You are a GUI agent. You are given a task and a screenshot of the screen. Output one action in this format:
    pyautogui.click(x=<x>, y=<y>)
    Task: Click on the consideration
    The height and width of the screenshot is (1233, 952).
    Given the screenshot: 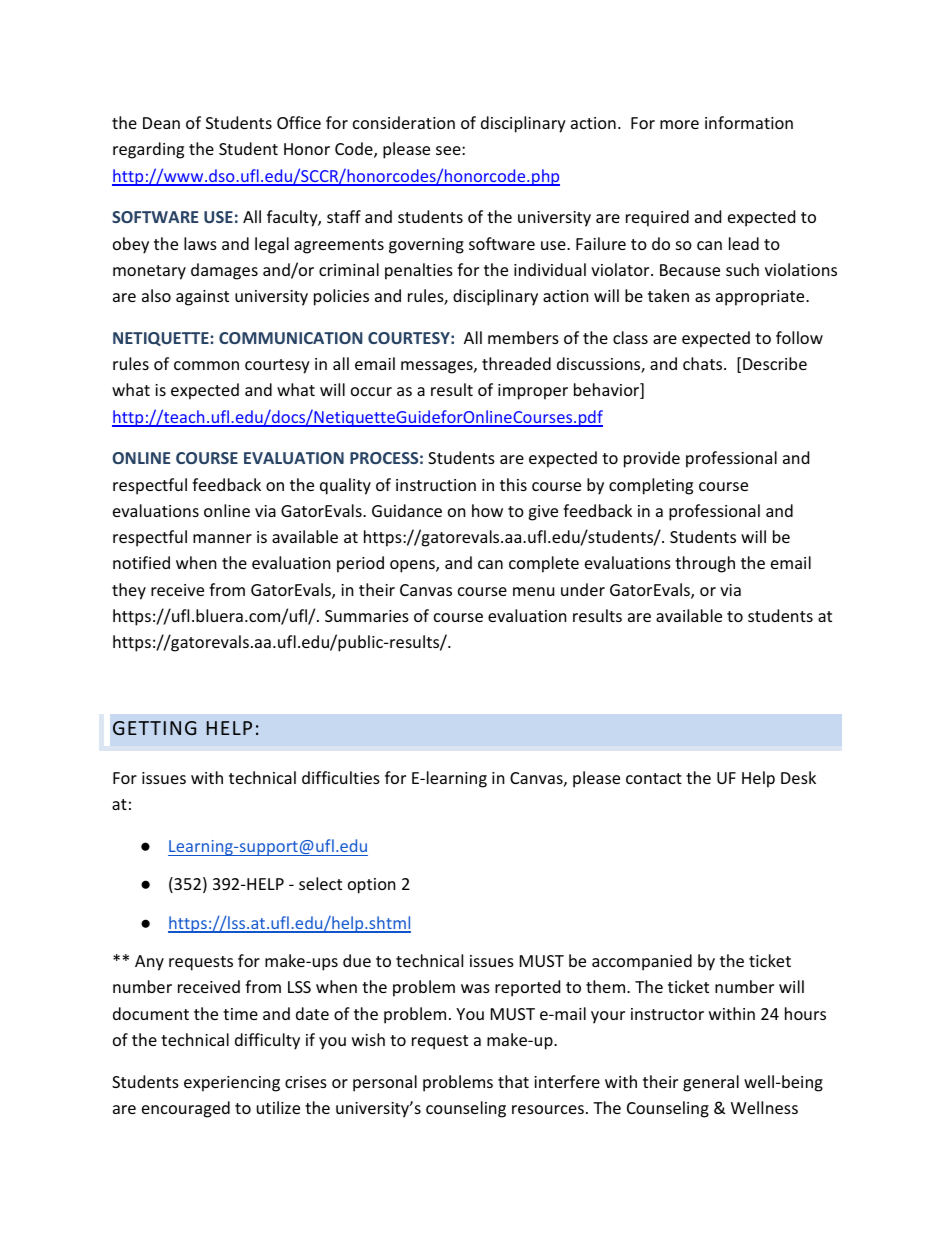 What is the action you would take?
    pyautogui.click(x=404, y=122)
